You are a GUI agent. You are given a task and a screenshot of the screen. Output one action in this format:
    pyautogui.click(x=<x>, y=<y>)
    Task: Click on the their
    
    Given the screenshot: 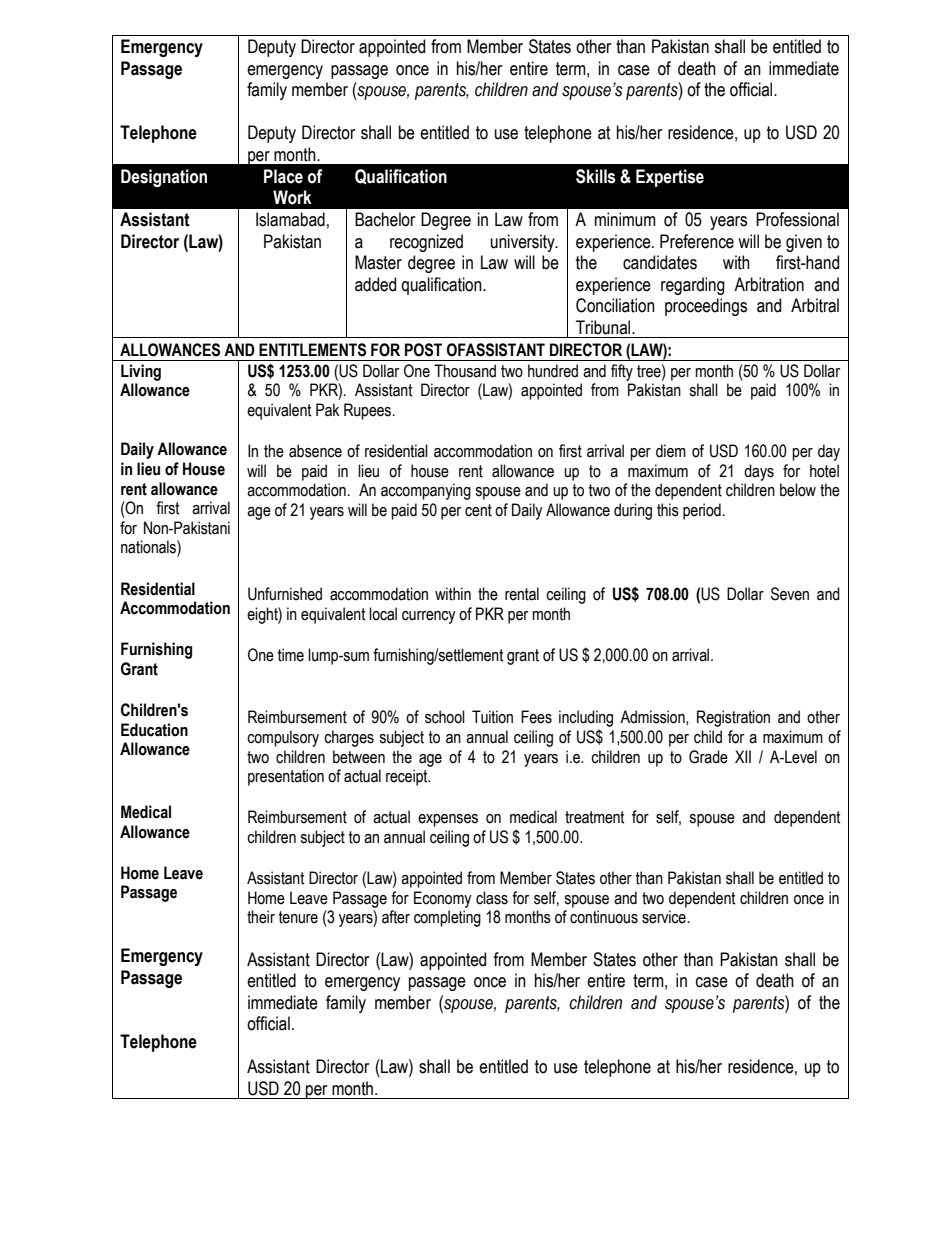 What is the action you would take?
    pyautogui.click(x=261, y=917)
